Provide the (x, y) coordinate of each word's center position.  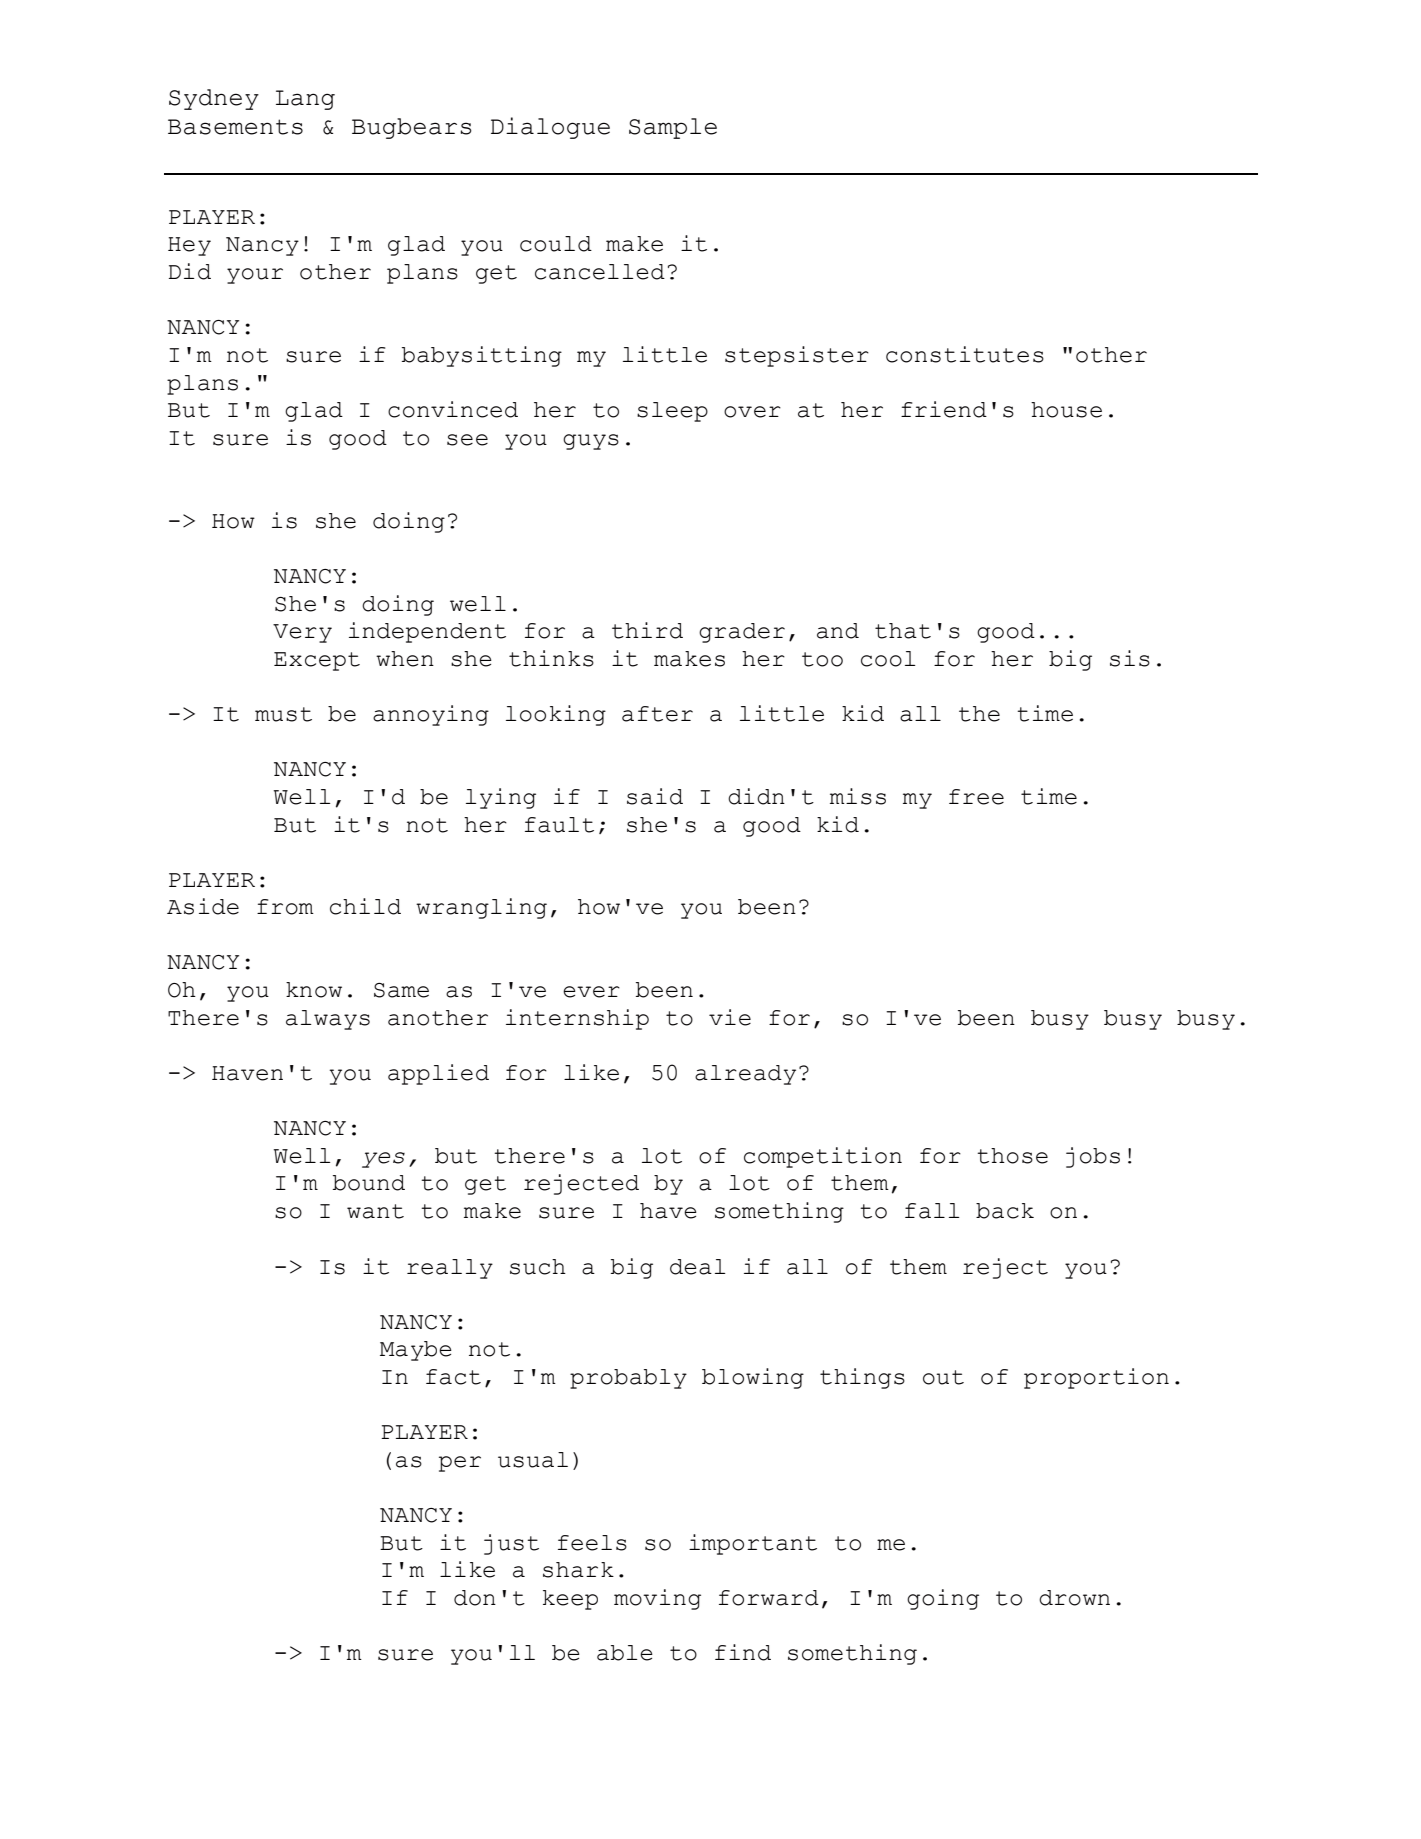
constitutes (965, 354)
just (511, 1544)
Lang (305, 100)
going (943, 1599)
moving (657, 1599)
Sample (673, 128)
